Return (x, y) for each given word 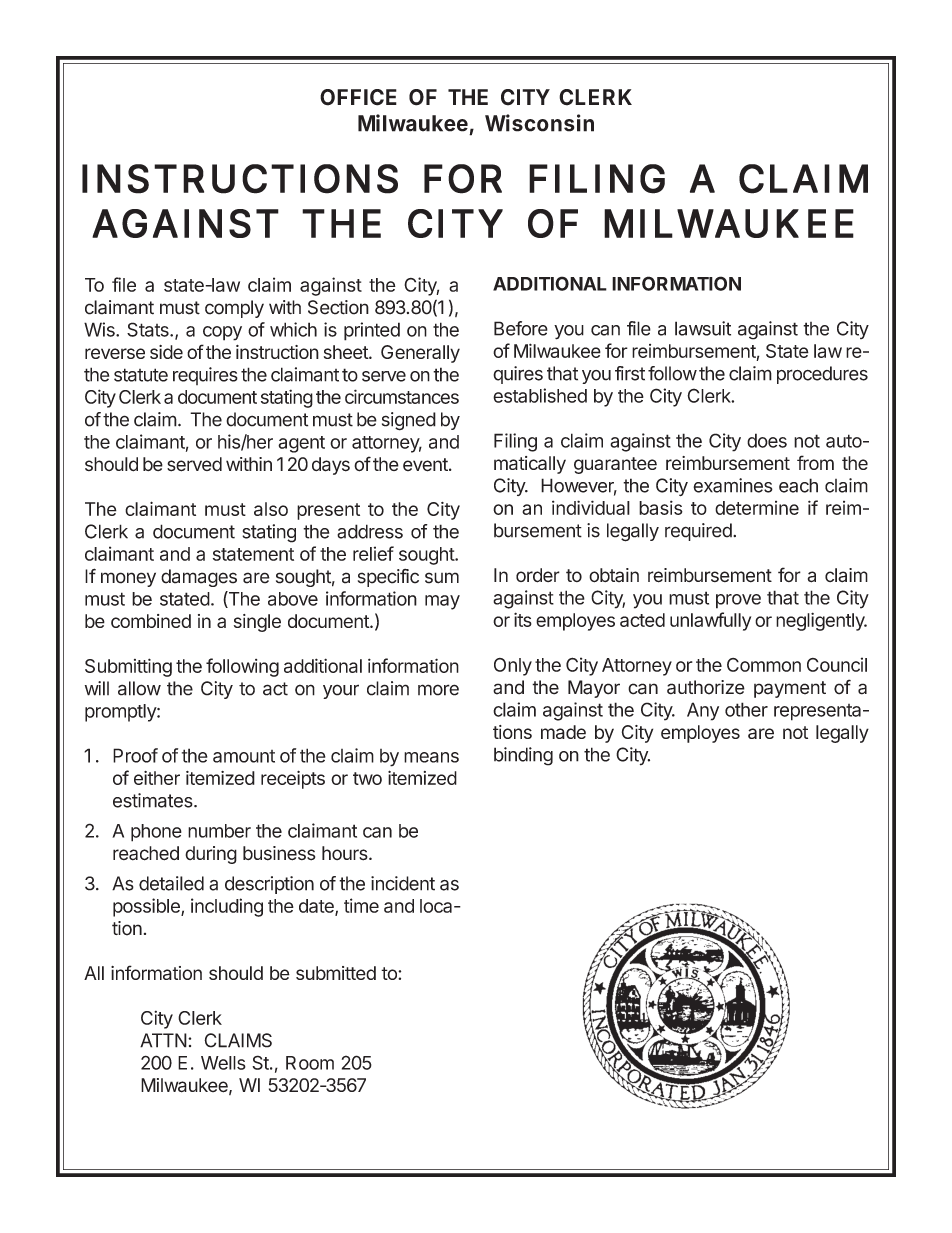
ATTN (163, 1040)
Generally (420, 354)
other (746, 709)
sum (442, 578)
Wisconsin (539, 123)
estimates (154, 800)
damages (199, 578)
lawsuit (703, 328)
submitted (336, 973)
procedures (822, 375)
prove (738, 601)
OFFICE (358, 97)
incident (403, 883)
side (166, 352)
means (431, 757)
